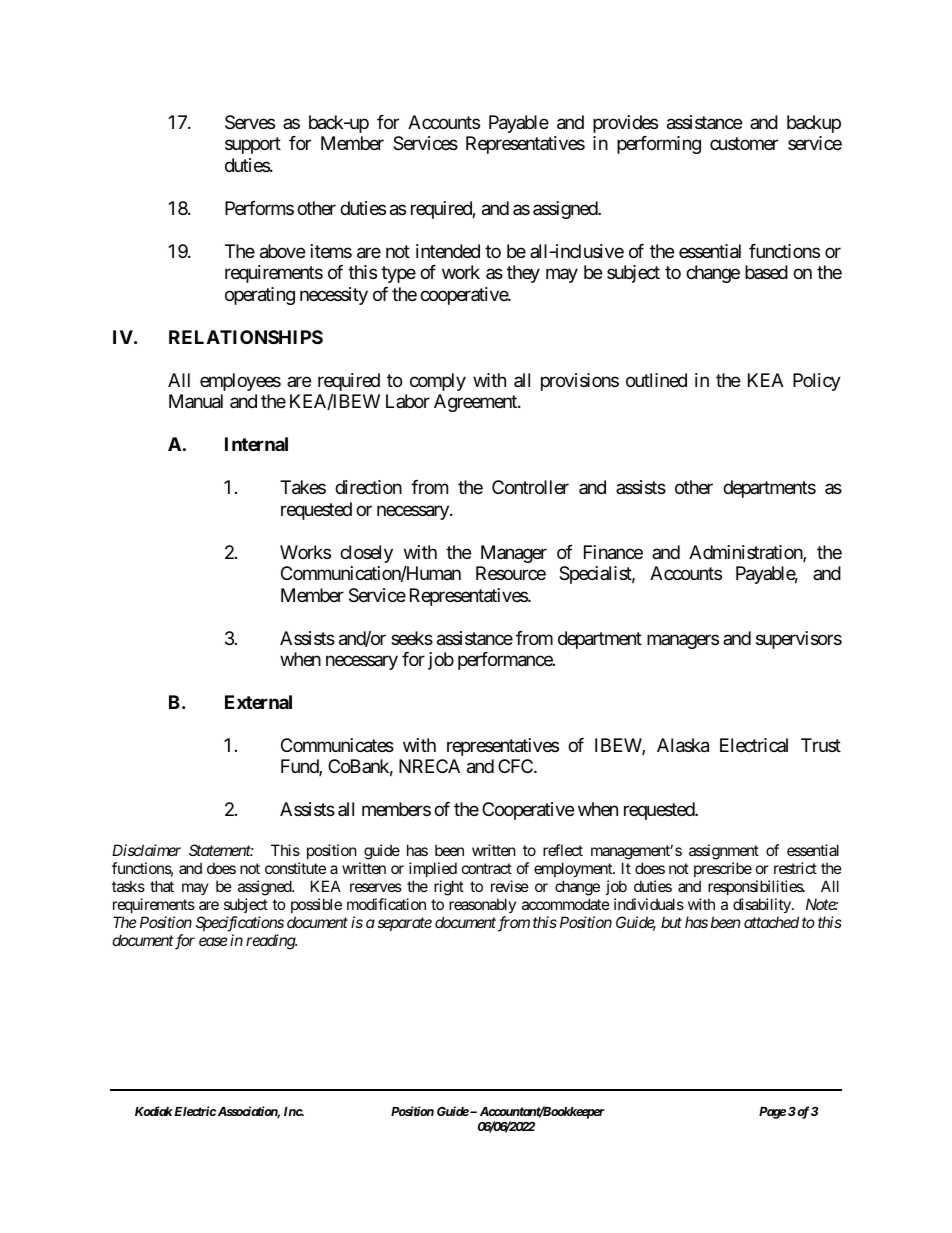  Describe the element at coordinates (744, 144) in the image. I see `customer` at that location.
